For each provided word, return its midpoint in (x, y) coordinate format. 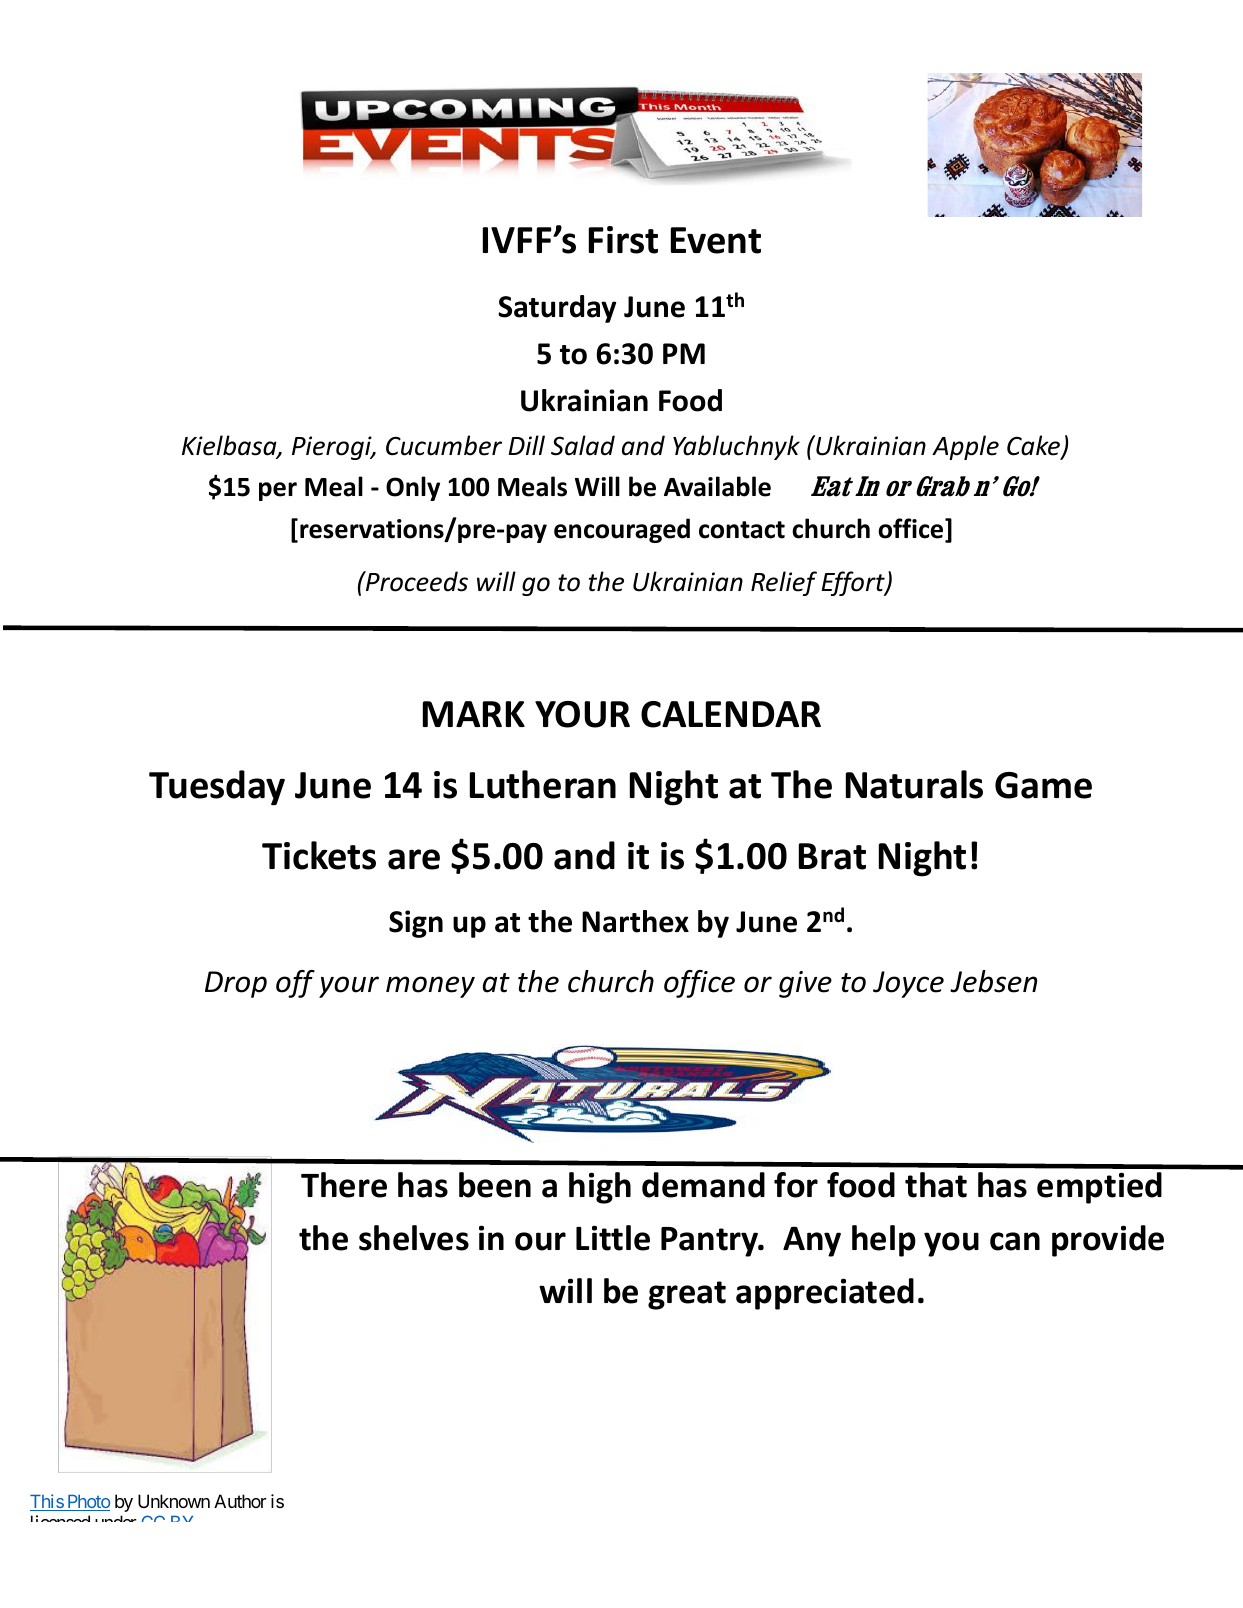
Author (240, 1501)
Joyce (908, 984)
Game (1043, 785)
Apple (965, 447)
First (623, 240)
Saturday (557, 309)
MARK (474, 714)
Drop (236, 984)
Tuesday (217, 788)
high (600, 1188)
